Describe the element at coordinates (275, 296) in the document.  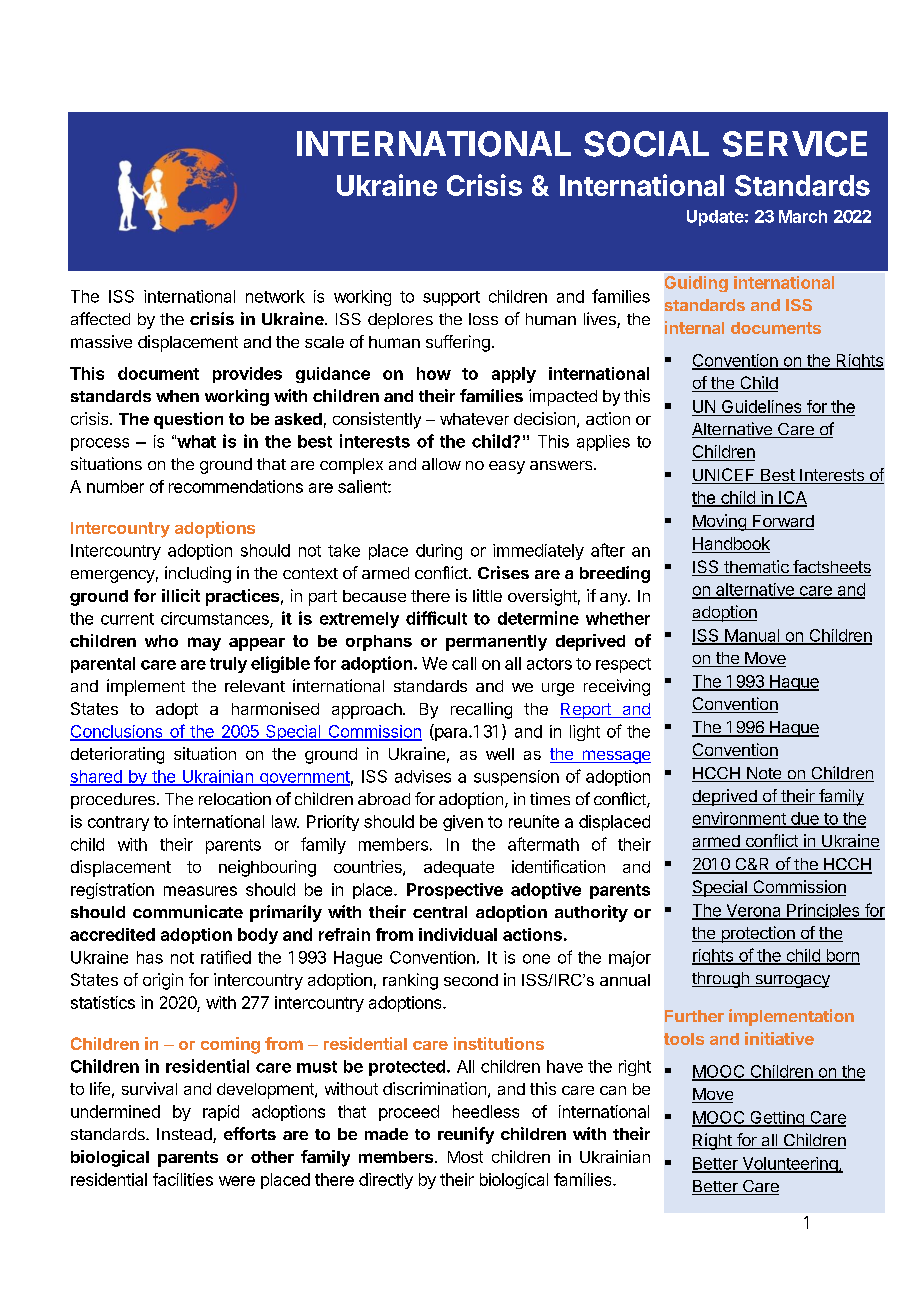
I see `network` at that location.
